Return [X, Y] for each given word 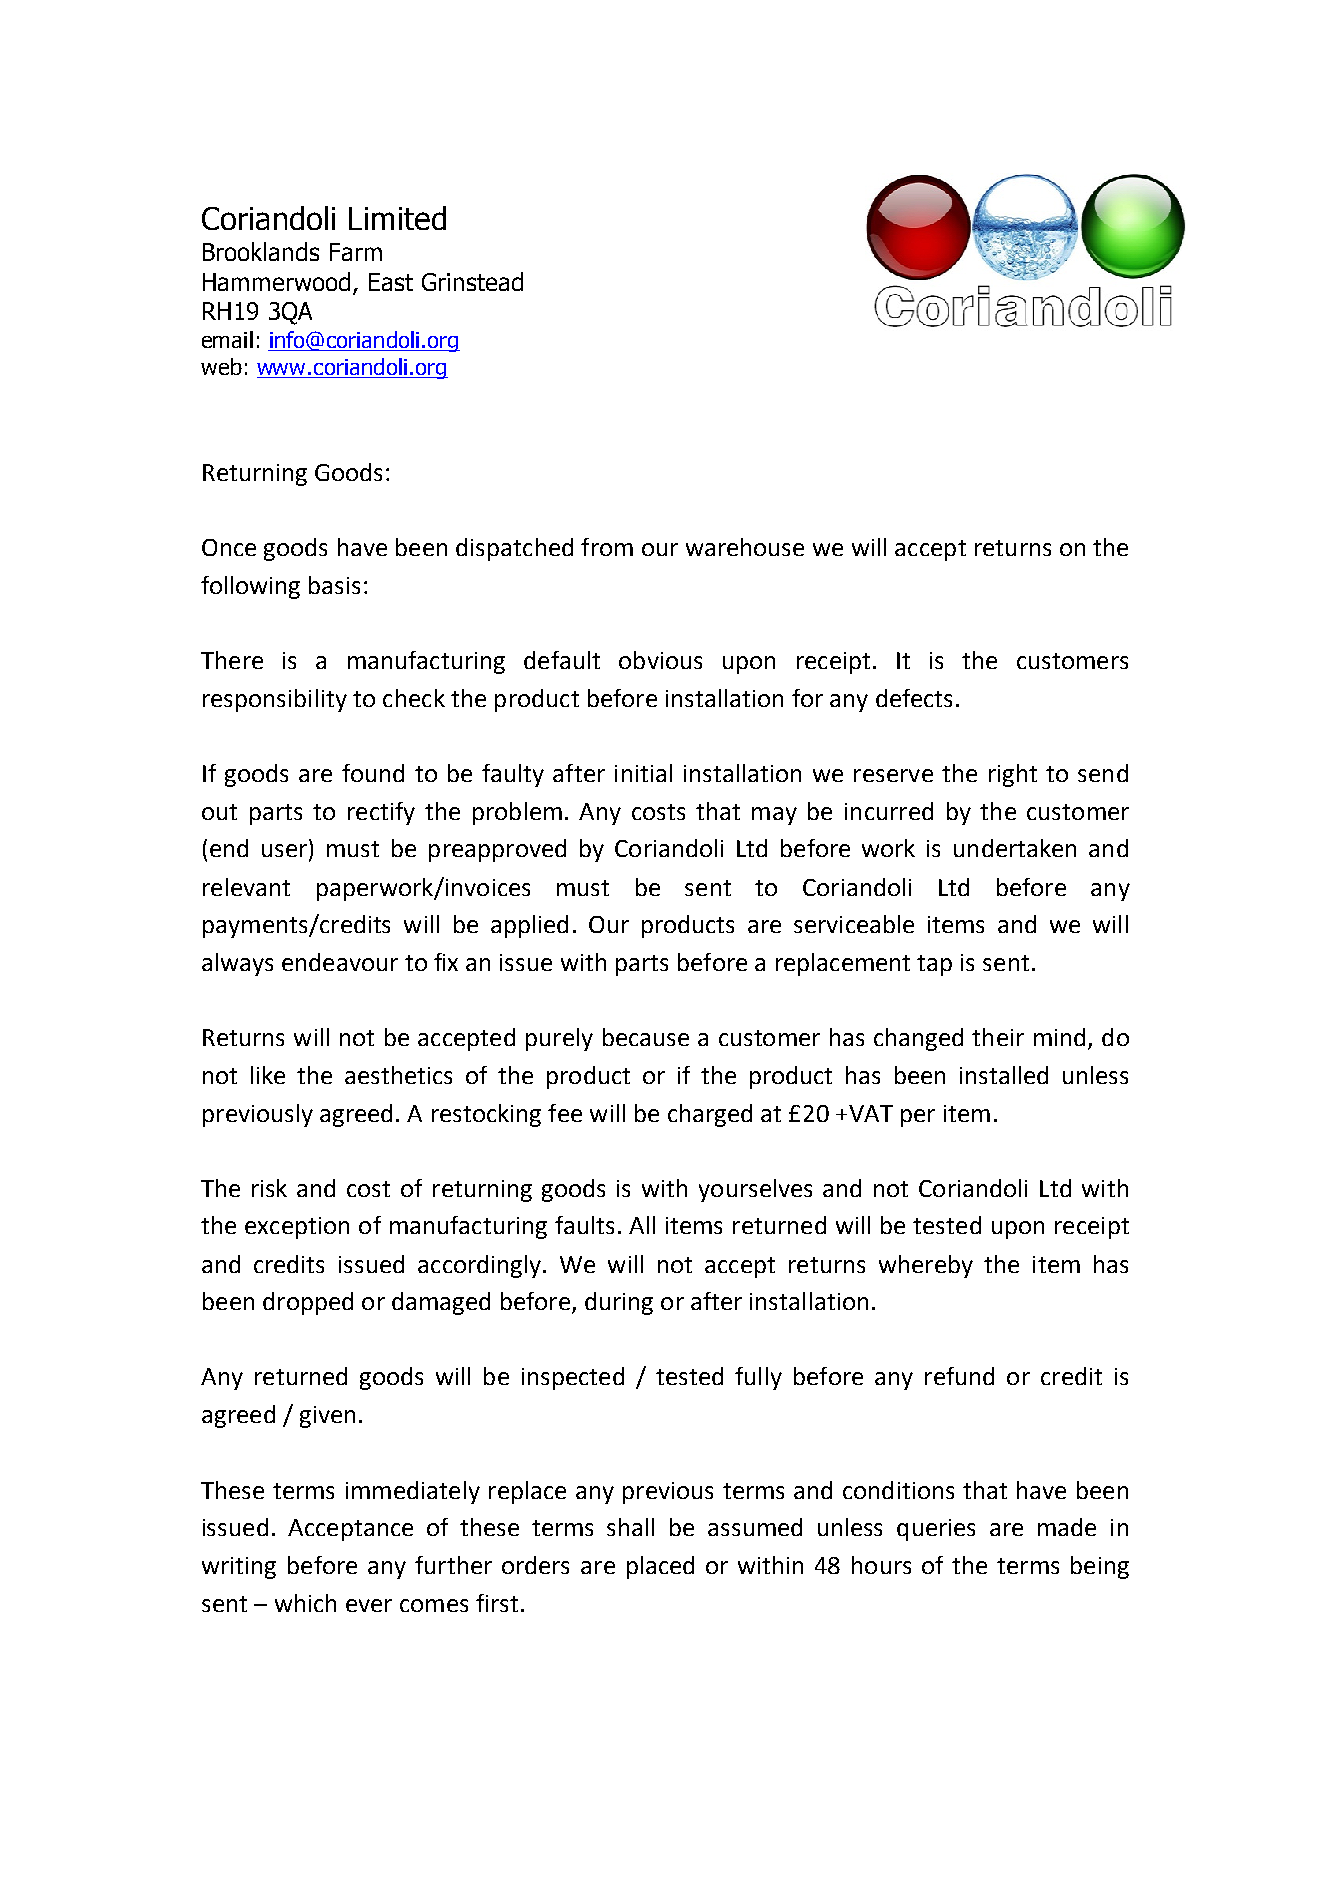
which [305, 1603]
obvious [660, 660]
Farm [356, 252]
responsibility [275, 700]
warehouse [745, 547]
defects [914, 698]
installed [1004, 1075]
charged [710, 1115]
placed [660, 1567]
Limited [397, 218]
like [268, 1075]
